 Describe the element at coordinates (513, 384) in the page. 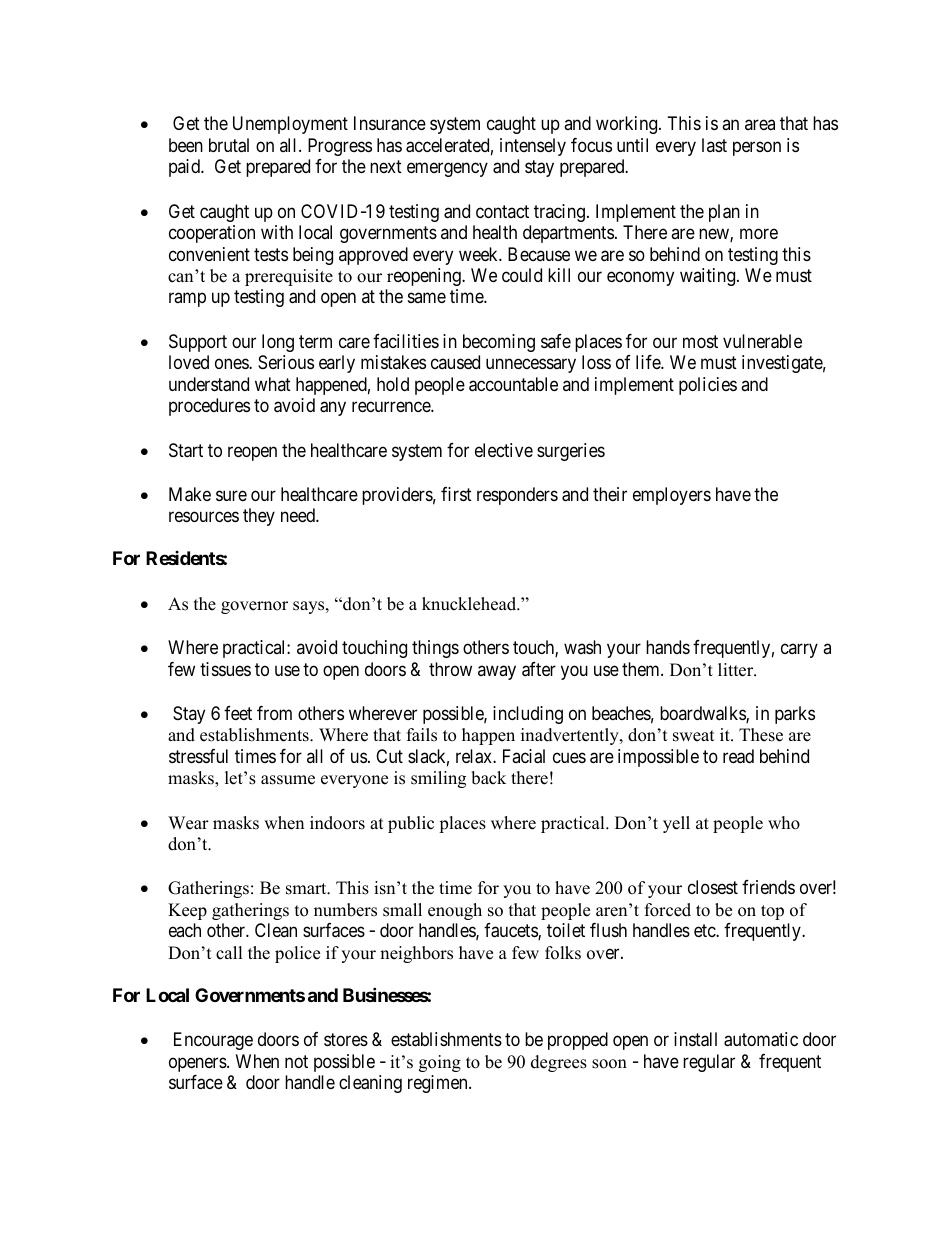

I see `accountable` at that location.
